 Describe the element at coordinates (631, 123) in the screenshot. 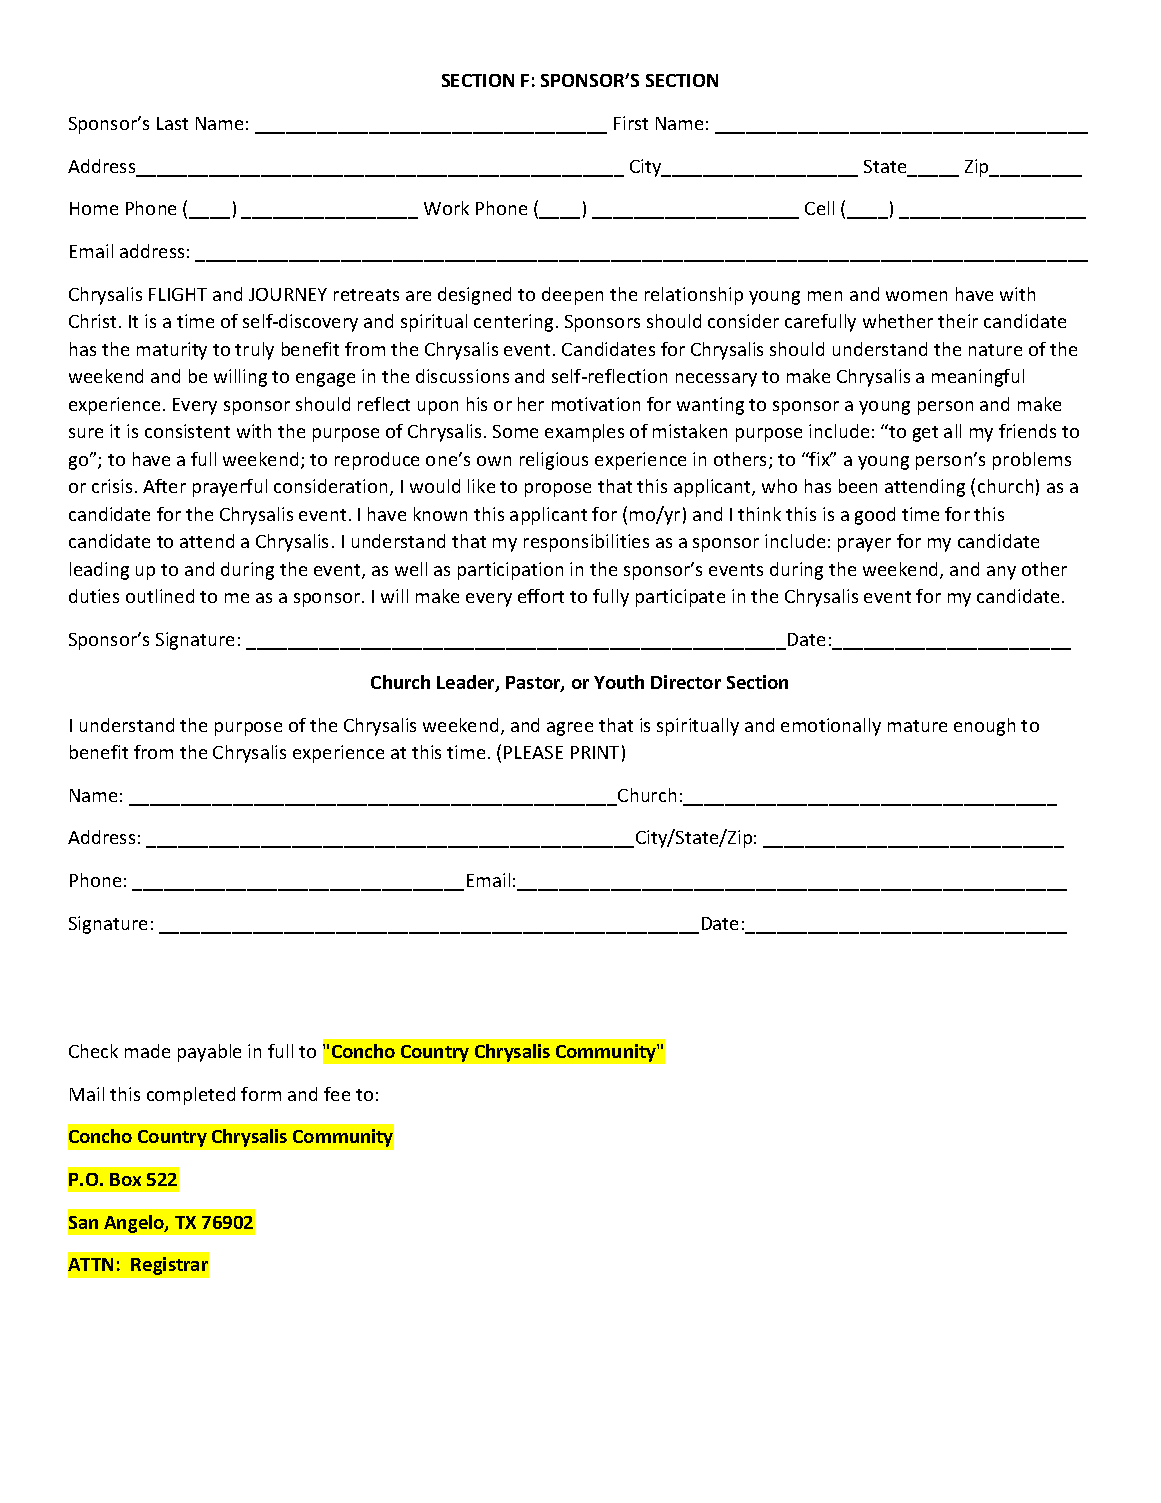

I see `First` at that location.
